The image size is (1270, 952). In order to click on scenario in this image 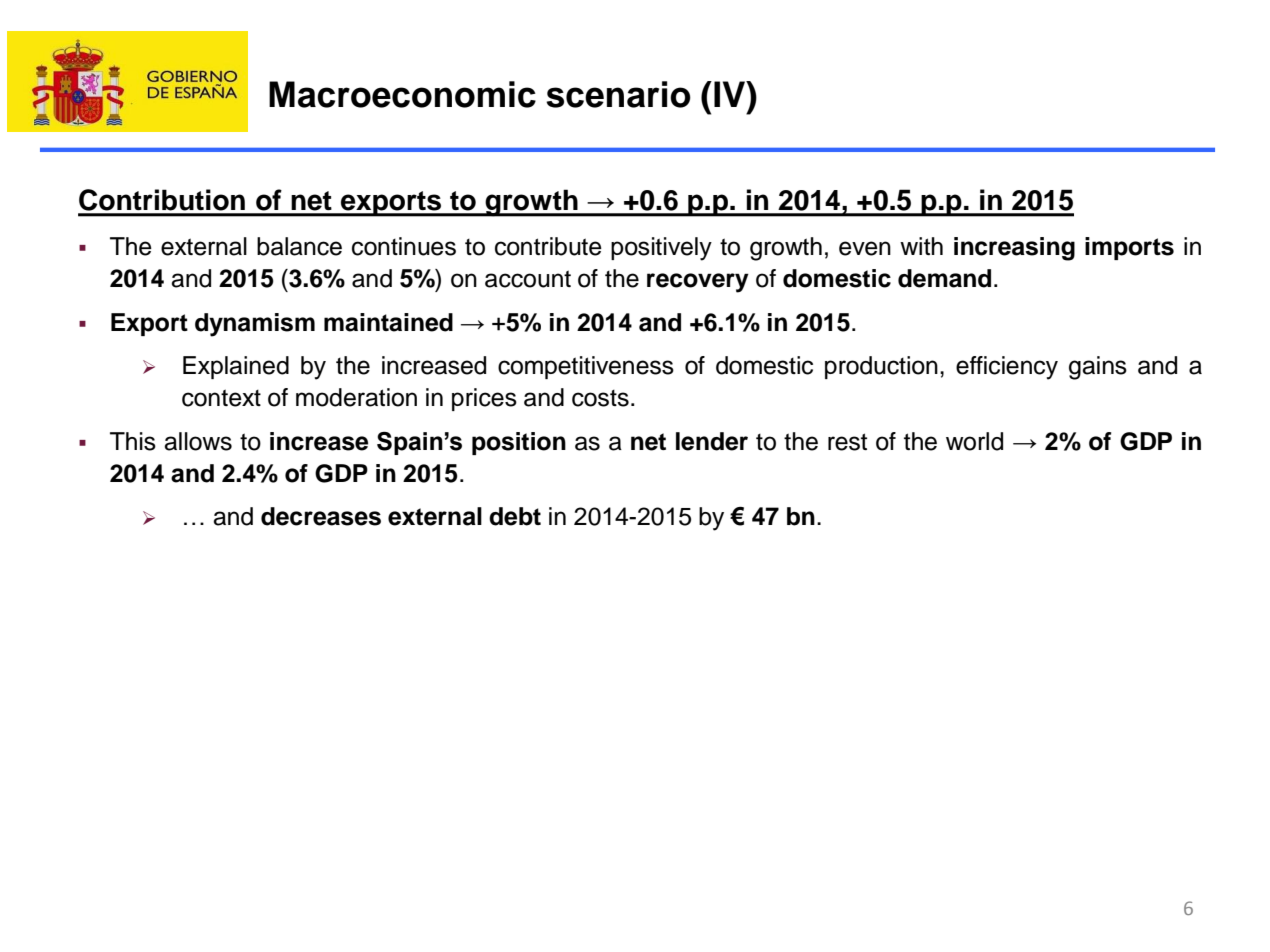, I will do `click(618, 94)`.
